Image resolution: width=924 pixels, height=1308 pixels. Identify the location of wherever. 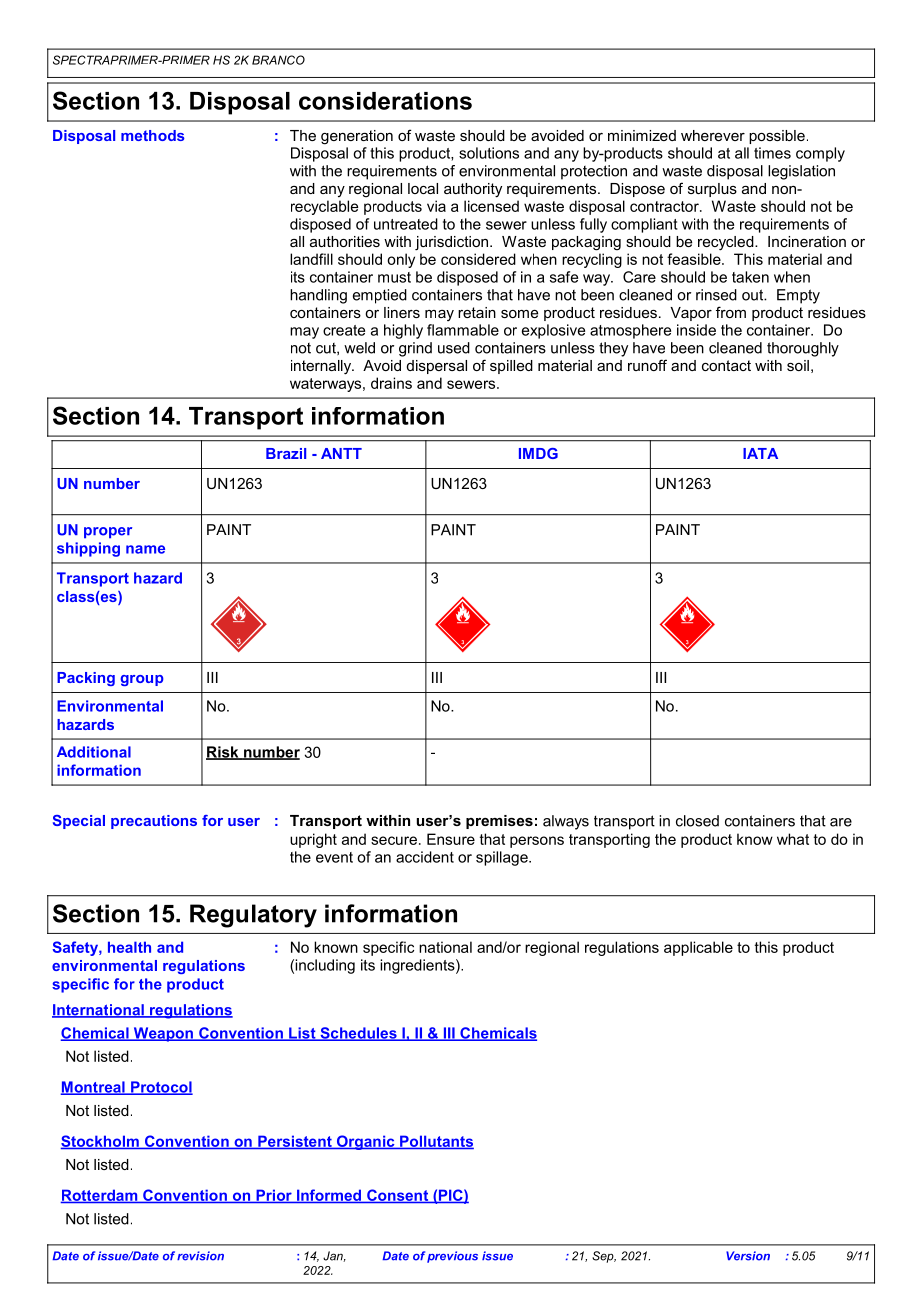
(713, 135).
